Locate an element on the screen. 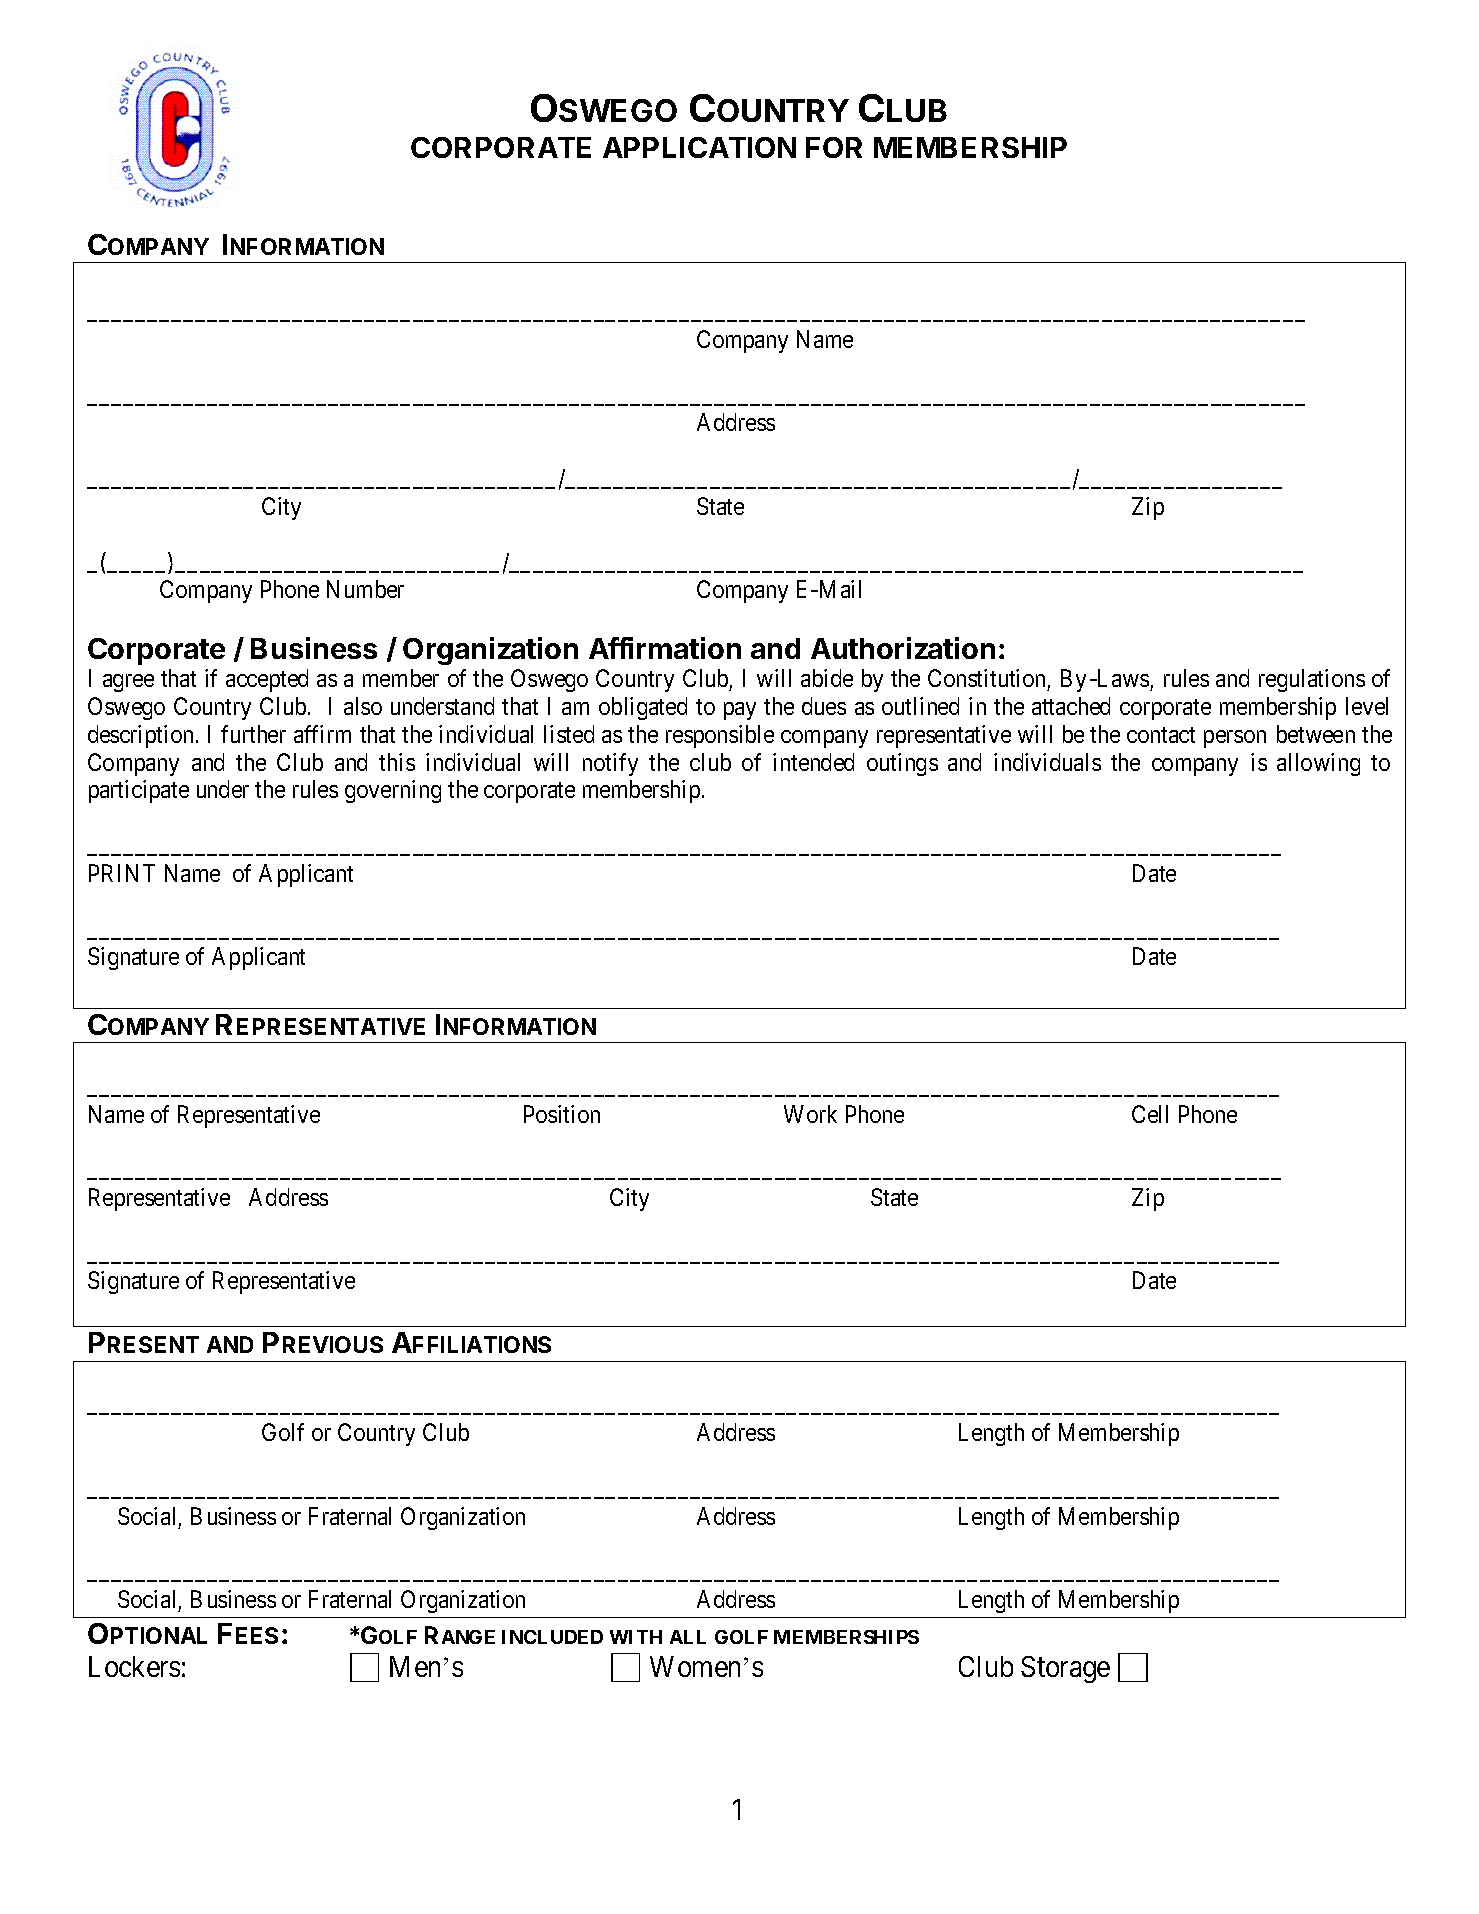 This screenshot has height=1914, width=1479. Lockers is located at coordinates (134, 1666).
